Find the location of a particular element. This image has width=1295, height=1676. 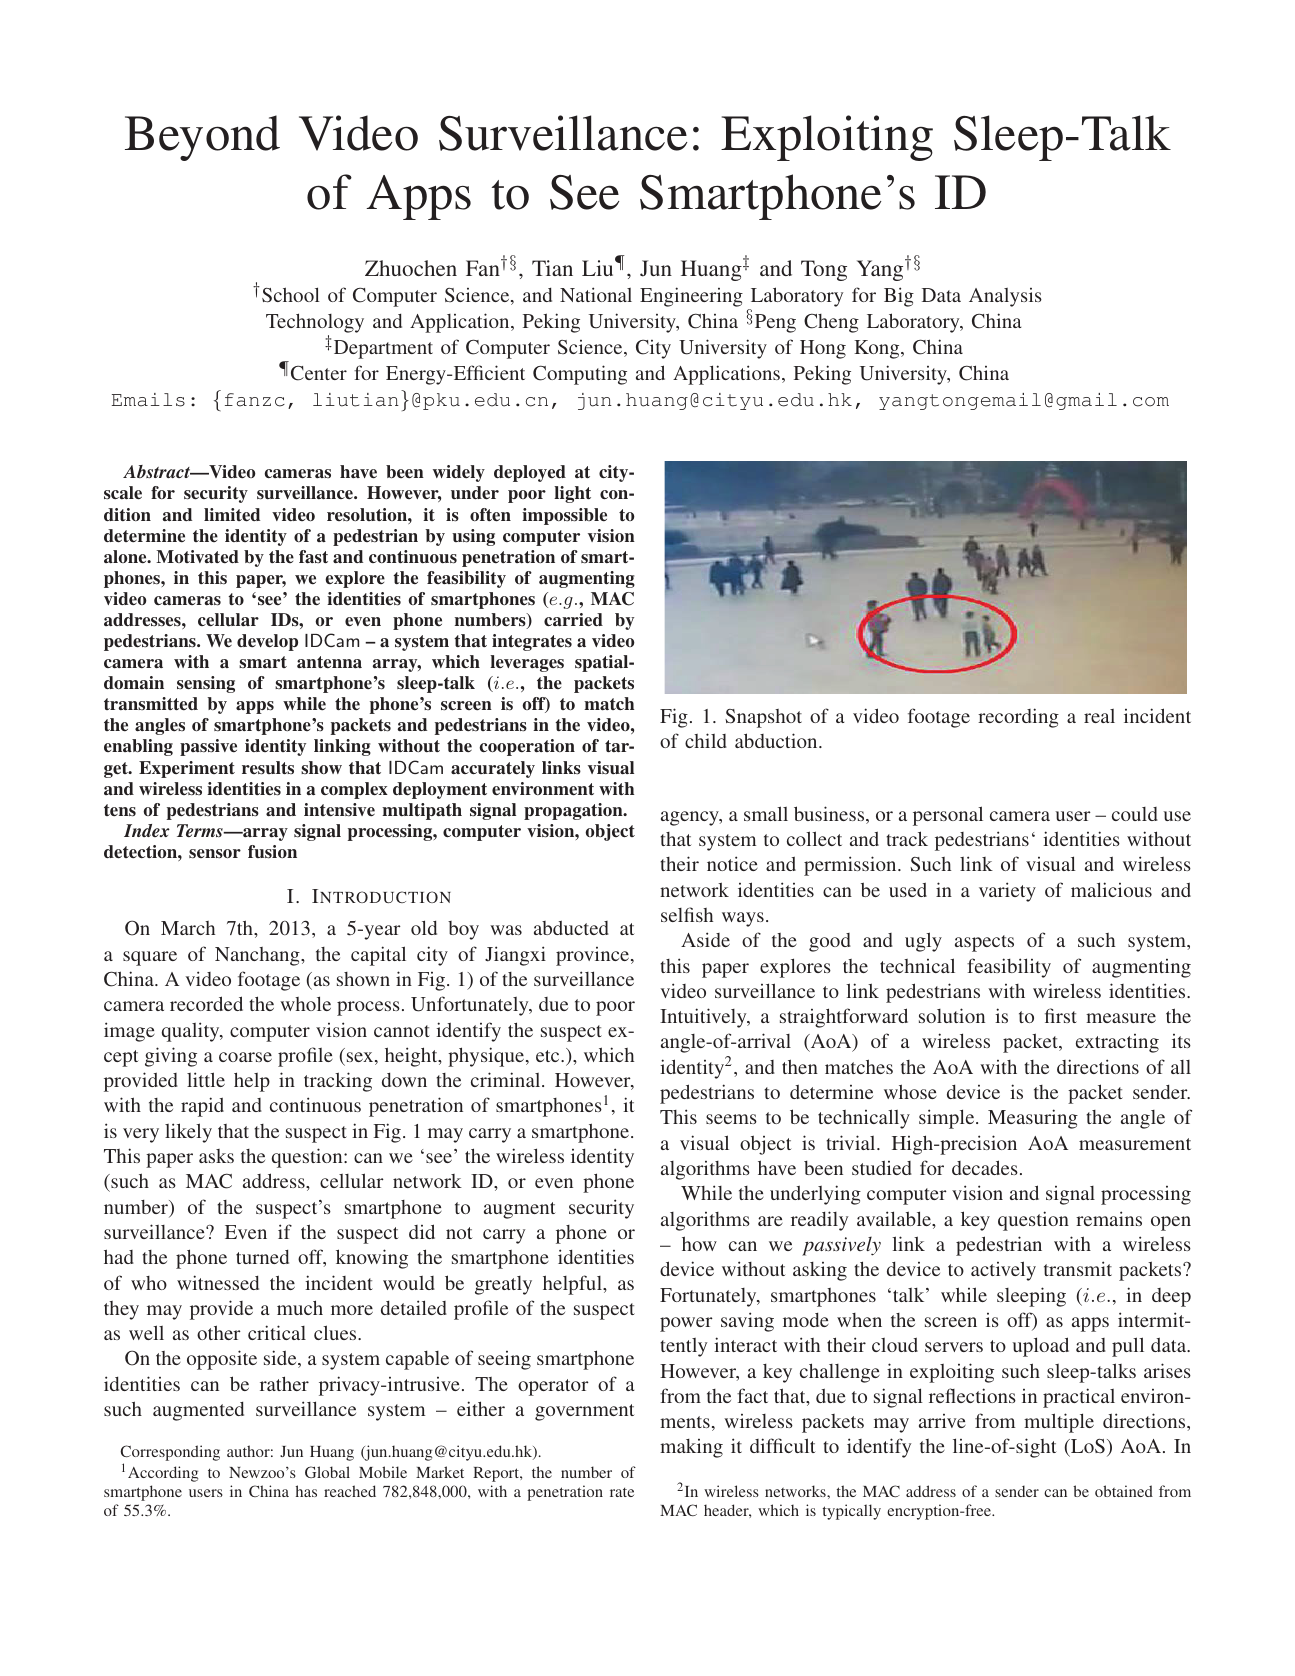

Analysis is located at coordinates (1005, 297).
